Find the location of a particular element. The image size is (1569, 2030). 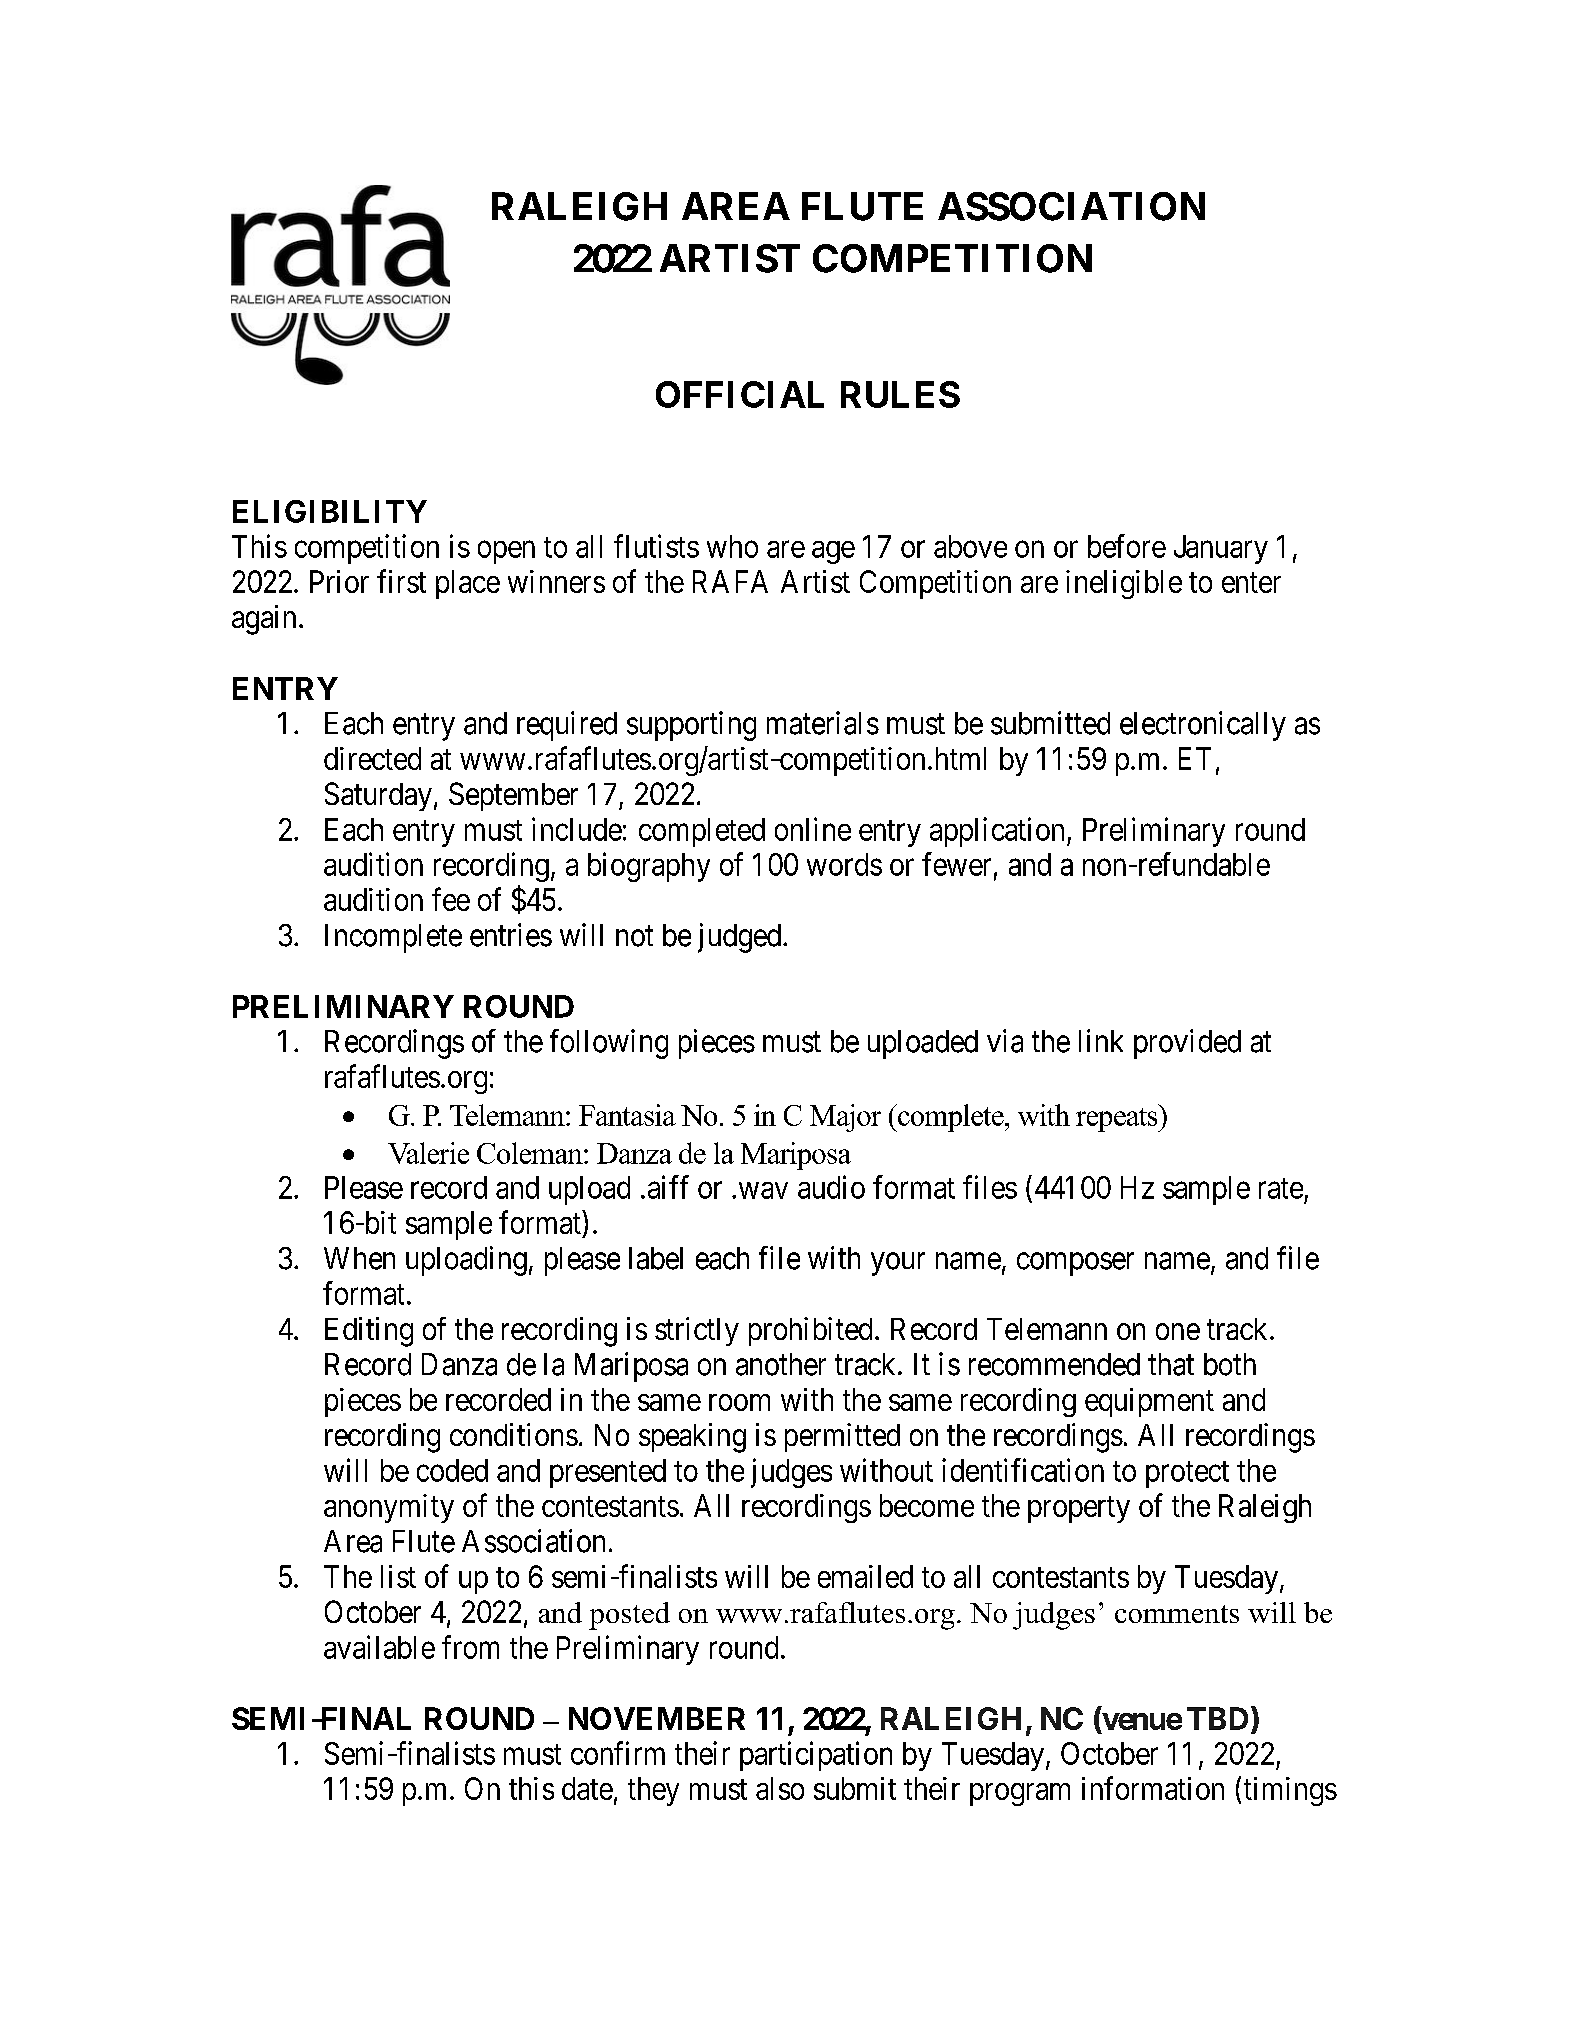

coded is located at coordinates (452, 1470).
